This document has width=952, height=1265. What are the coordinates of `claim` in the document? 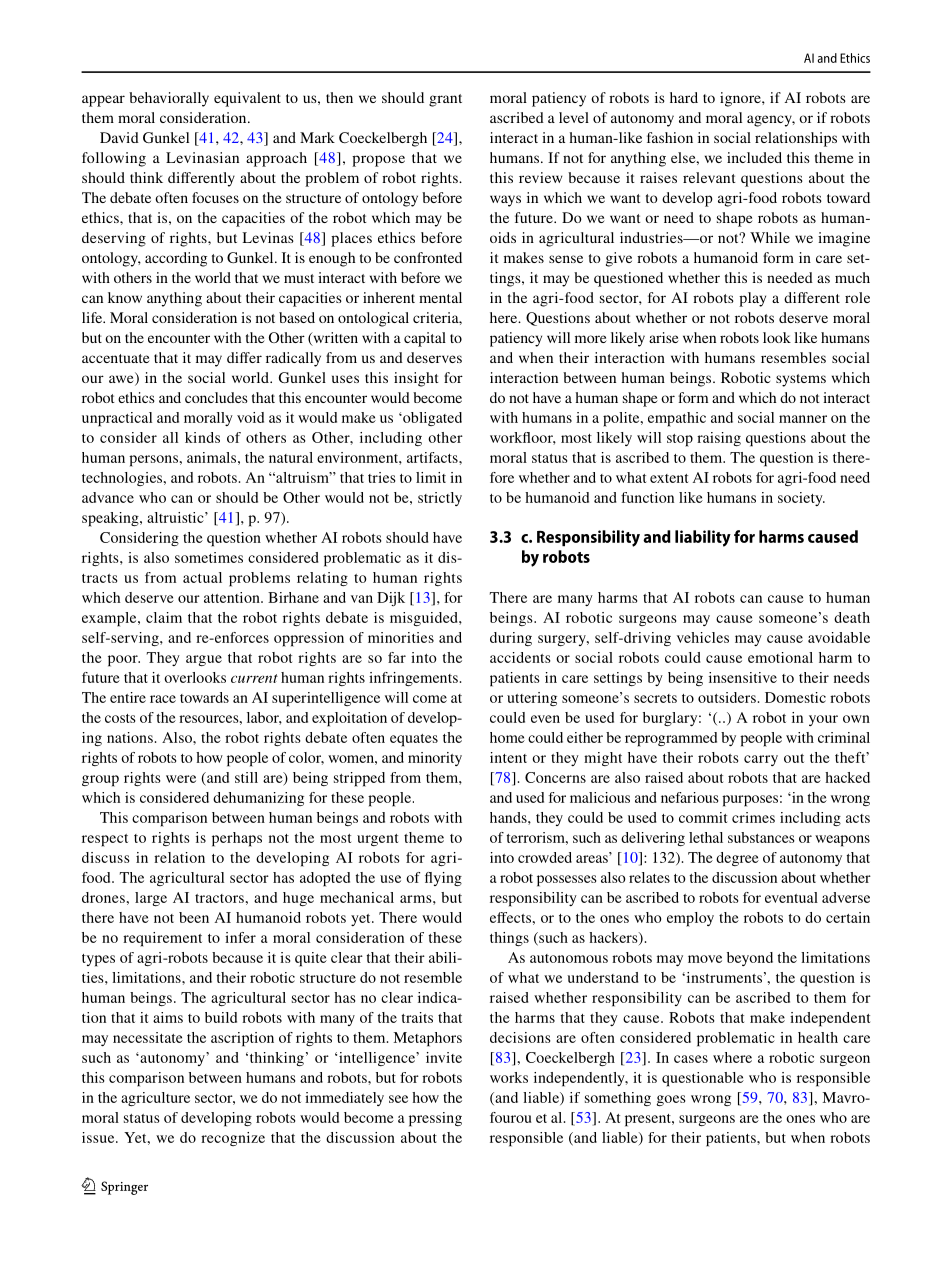 It's located at (164, 617).
